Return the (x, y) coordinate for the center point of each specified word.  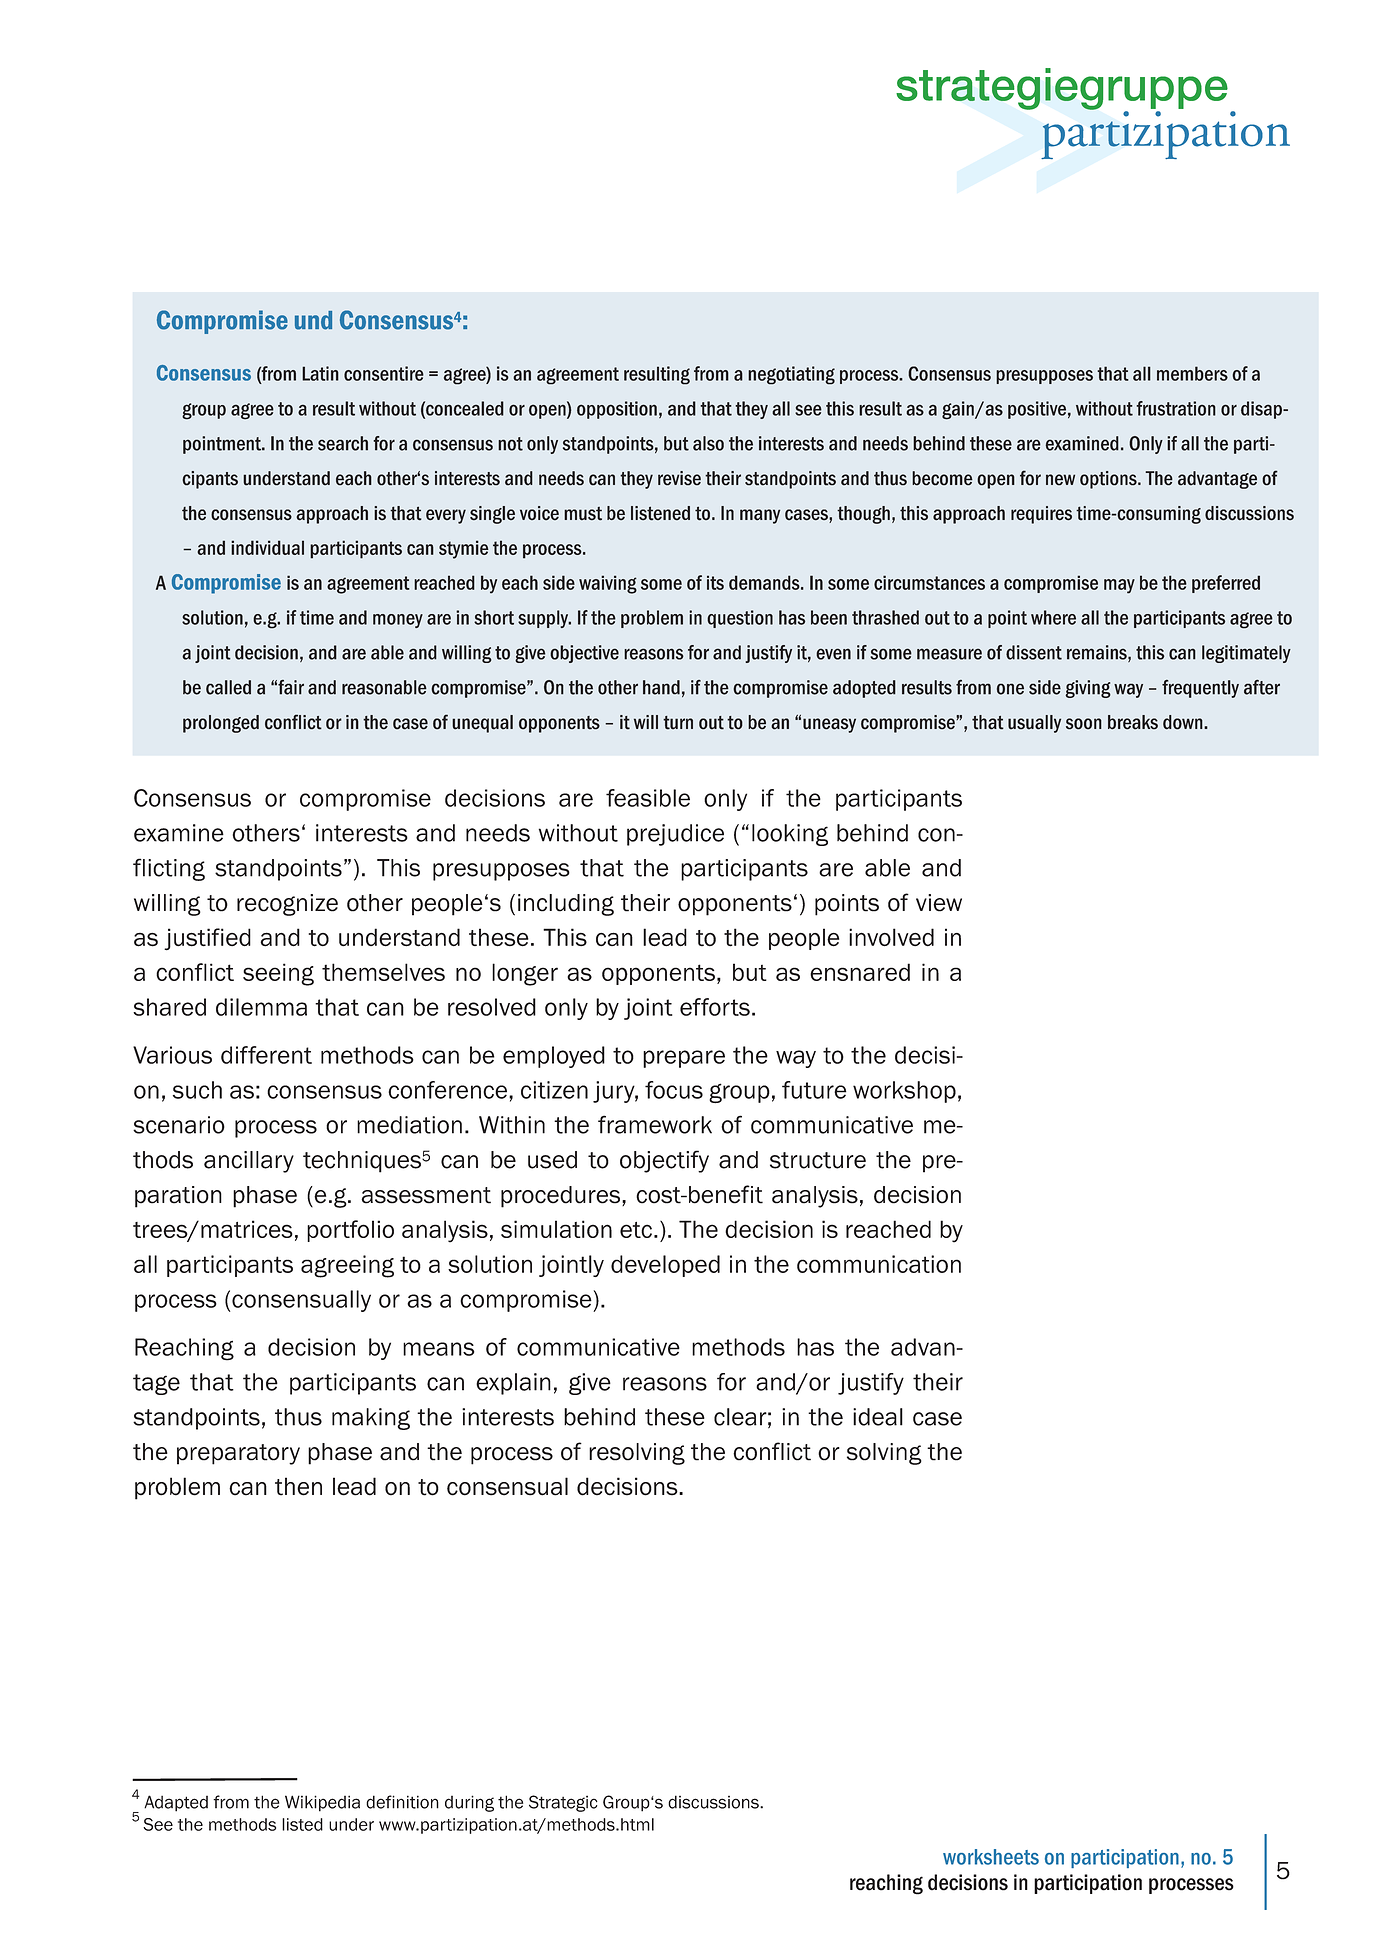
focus (674, 1090)
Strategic (563, 1803)
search (343, 443)
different (266, 1055)
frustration (1176, 408)
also (708, 443)
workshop (904, 1092)
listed (302, 1824)
